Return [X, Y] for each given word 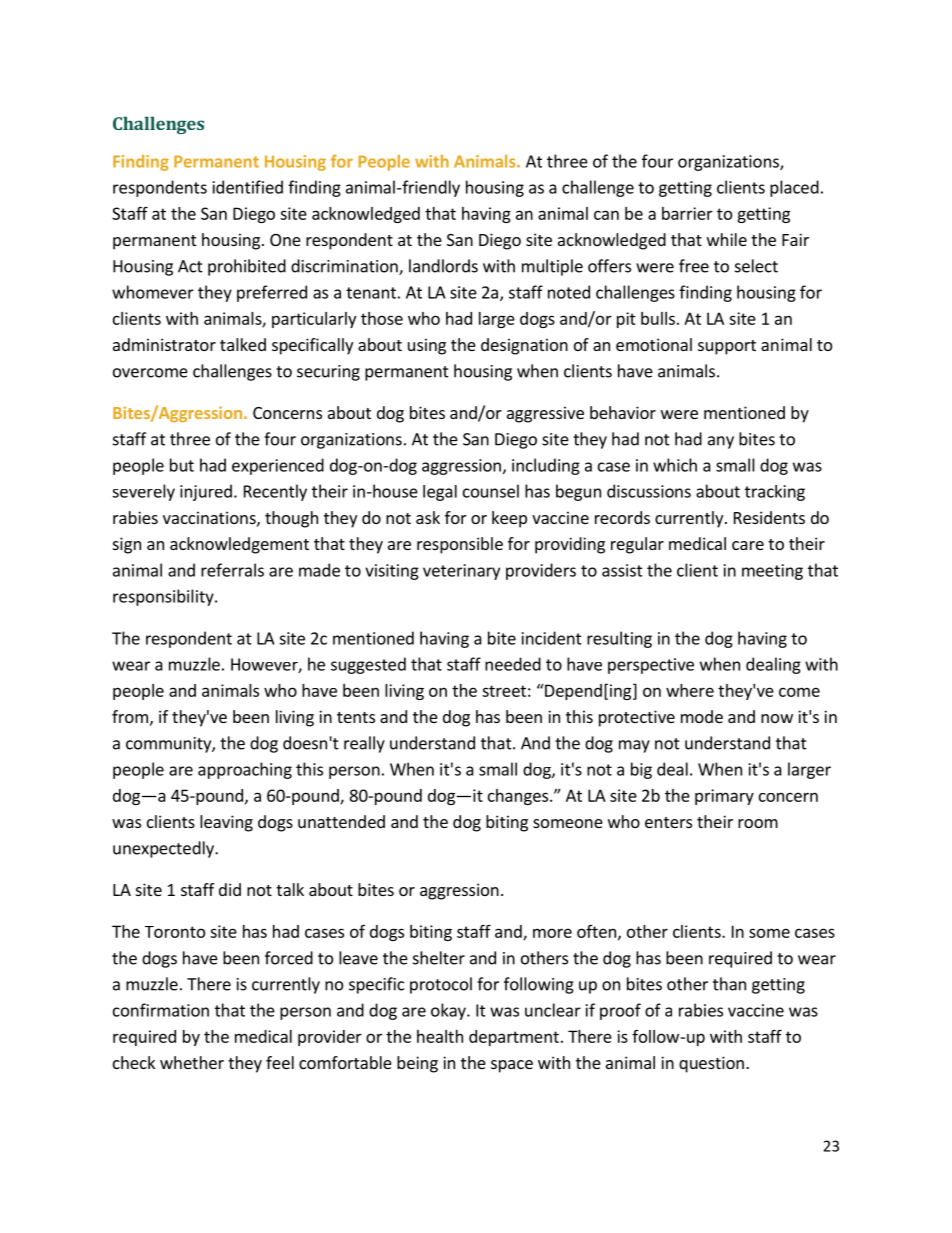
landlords [443, 266]
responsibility [164, 597]
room [758, 823]
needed [513, 664]
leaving [226, 823]
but [182, 465]
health [440, 1036]
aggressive [545, 414]
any [721, 442]
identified [248, 187]
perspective [651, 666]
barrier [687, 213]
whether [192, 1062]
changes [519, 797]
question [711, 1064]
